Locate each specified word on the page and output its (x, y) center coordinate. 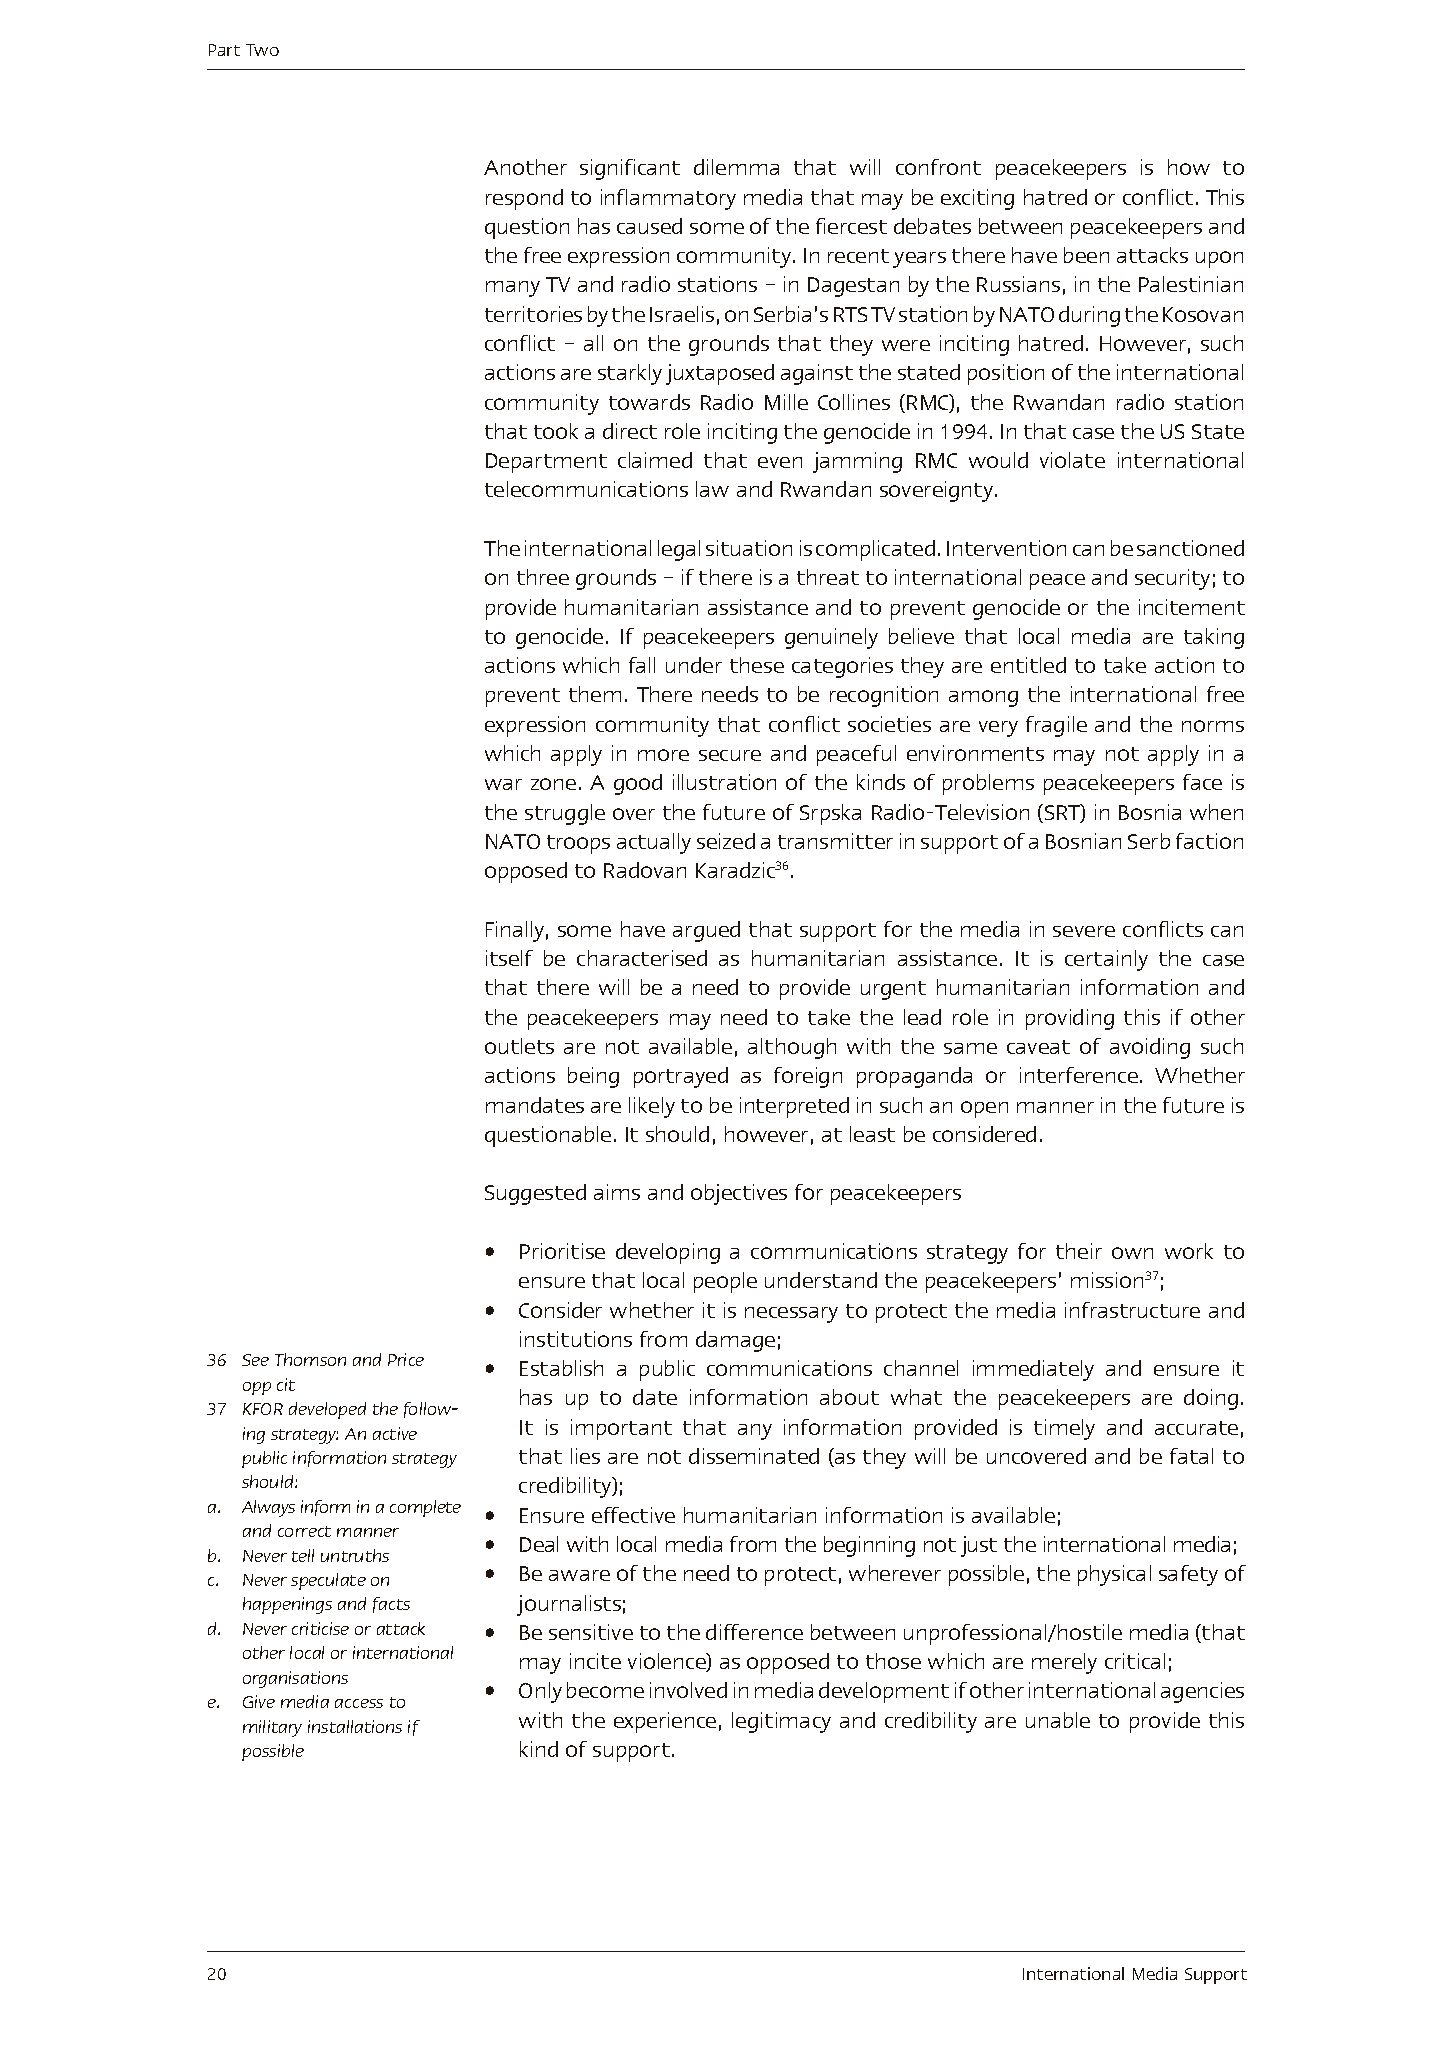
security (1172, 579)
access (359, 1703)
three (543, 577)
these (757, 665)
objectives (739, 1194)
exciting (977, 199)
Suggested (535, 1194)
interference (1079, 1075)
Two (262, 50)
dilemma (736, 167)
